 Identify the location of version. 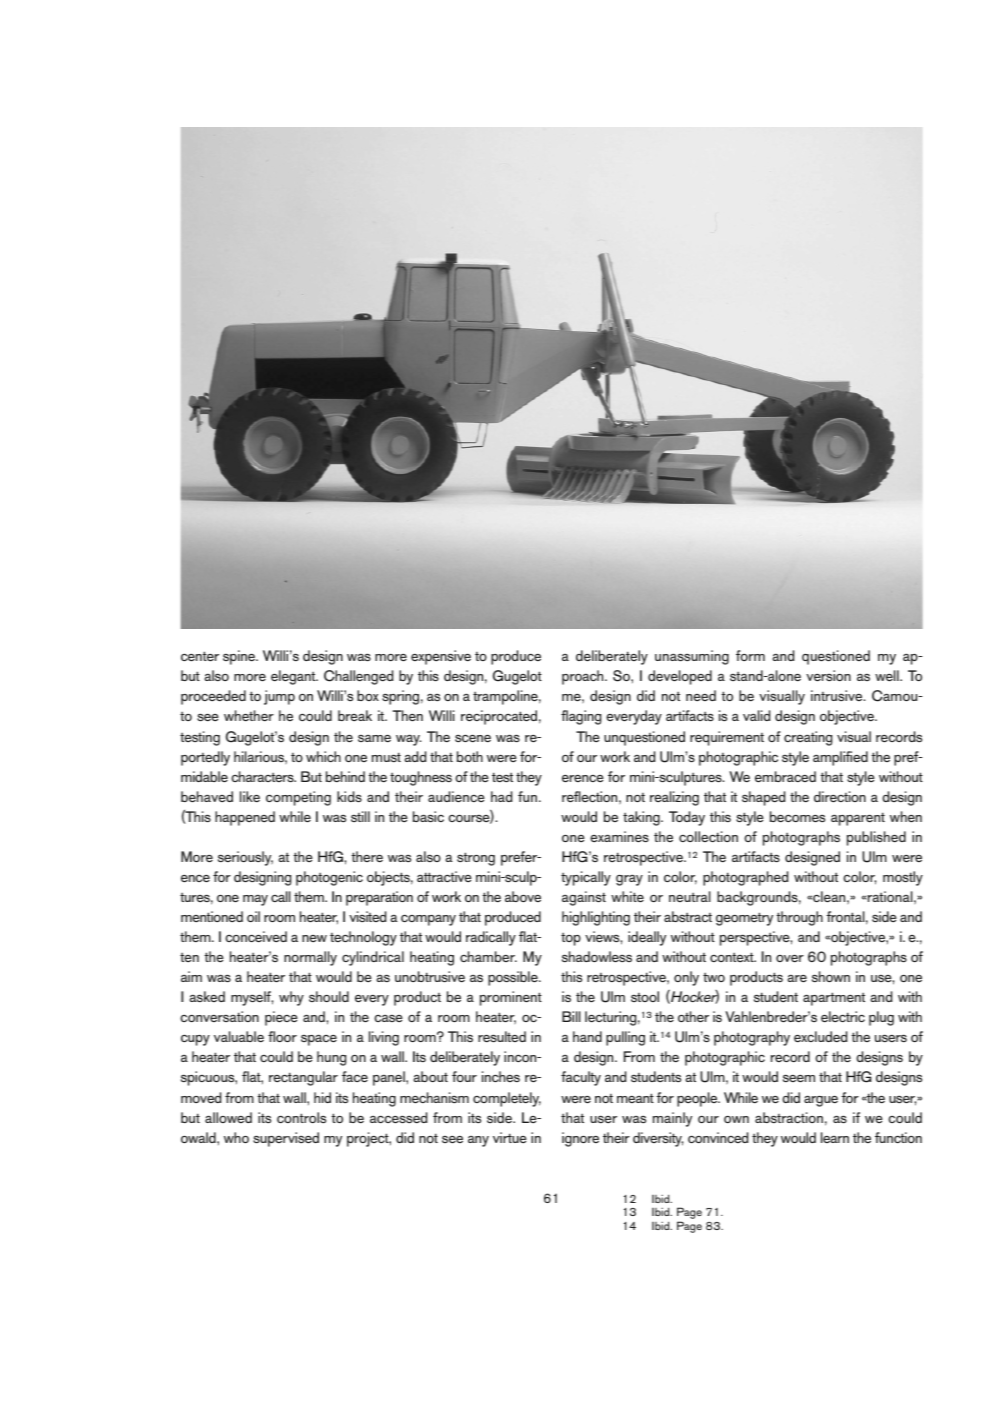
(828, 676).
